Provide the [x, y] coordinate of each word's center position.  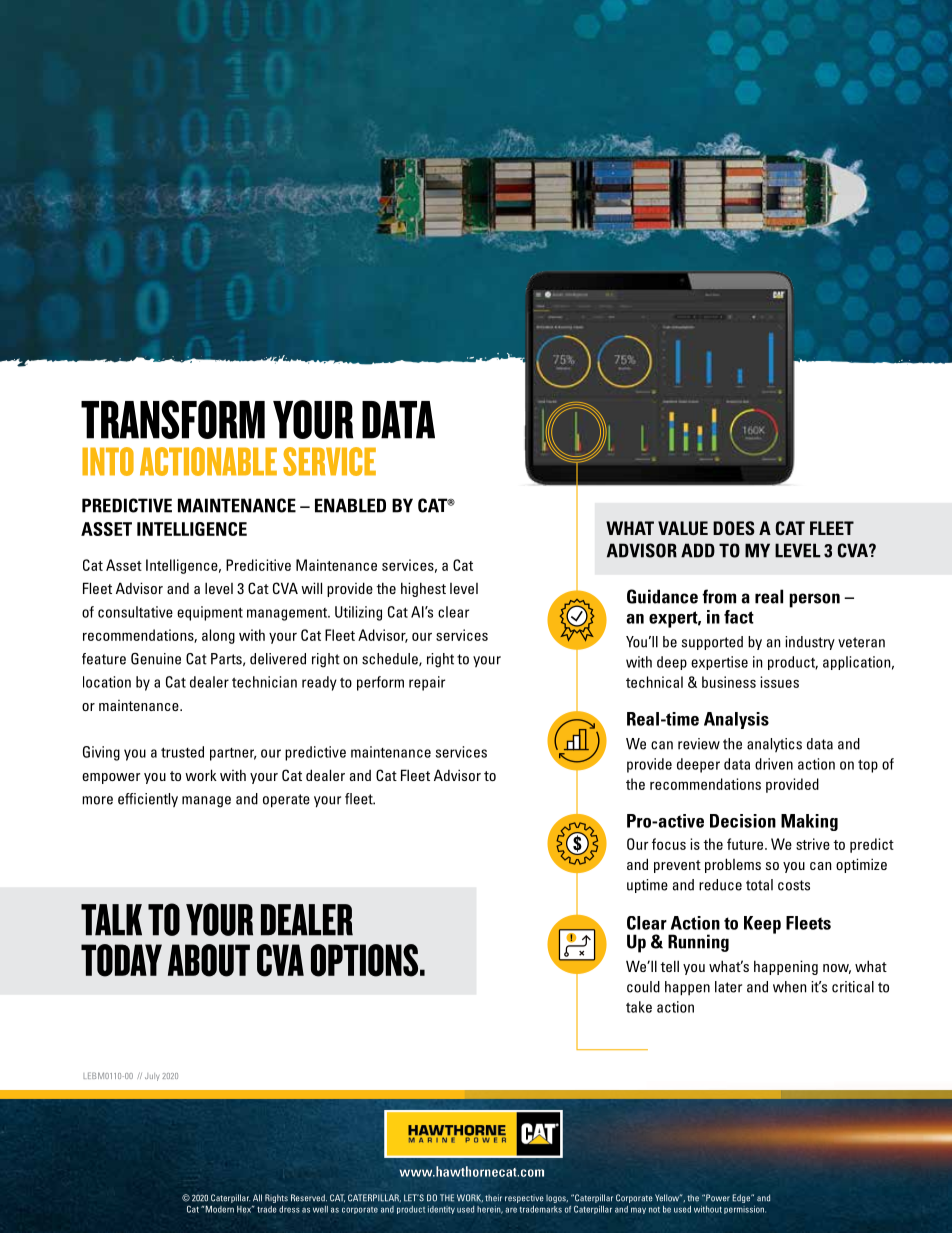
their [493, 1197]
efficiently [148, 800]
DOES [734, 528]
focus [669, 844]
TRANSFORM [173, 419]
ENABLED [350, 505]
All [257, 1198]
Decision [743, 821]
